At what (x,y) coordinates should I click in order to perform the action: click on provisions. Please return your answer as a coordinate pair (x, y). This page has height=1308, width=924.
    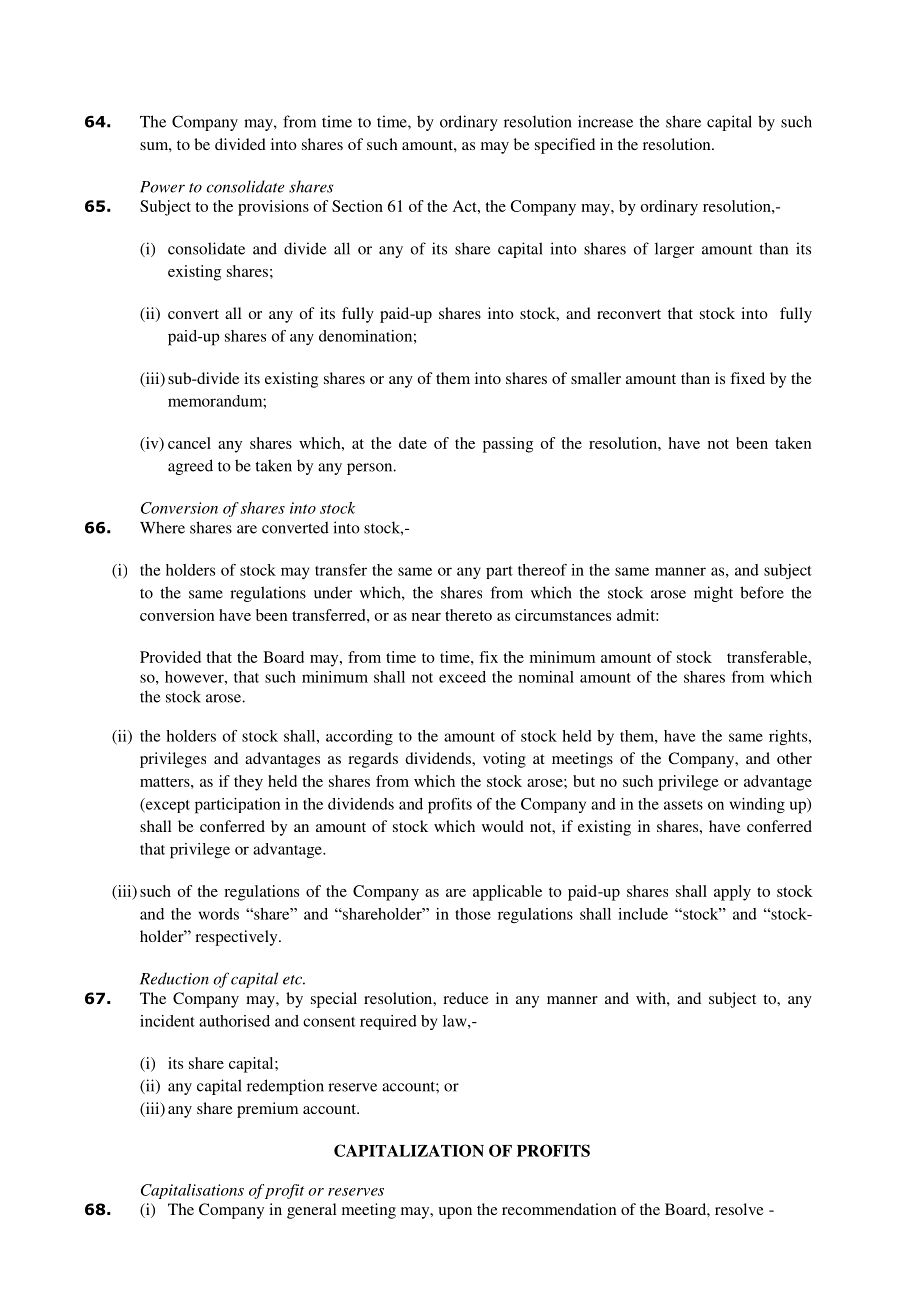
    Looking at the image, I should click on (273, 208).
